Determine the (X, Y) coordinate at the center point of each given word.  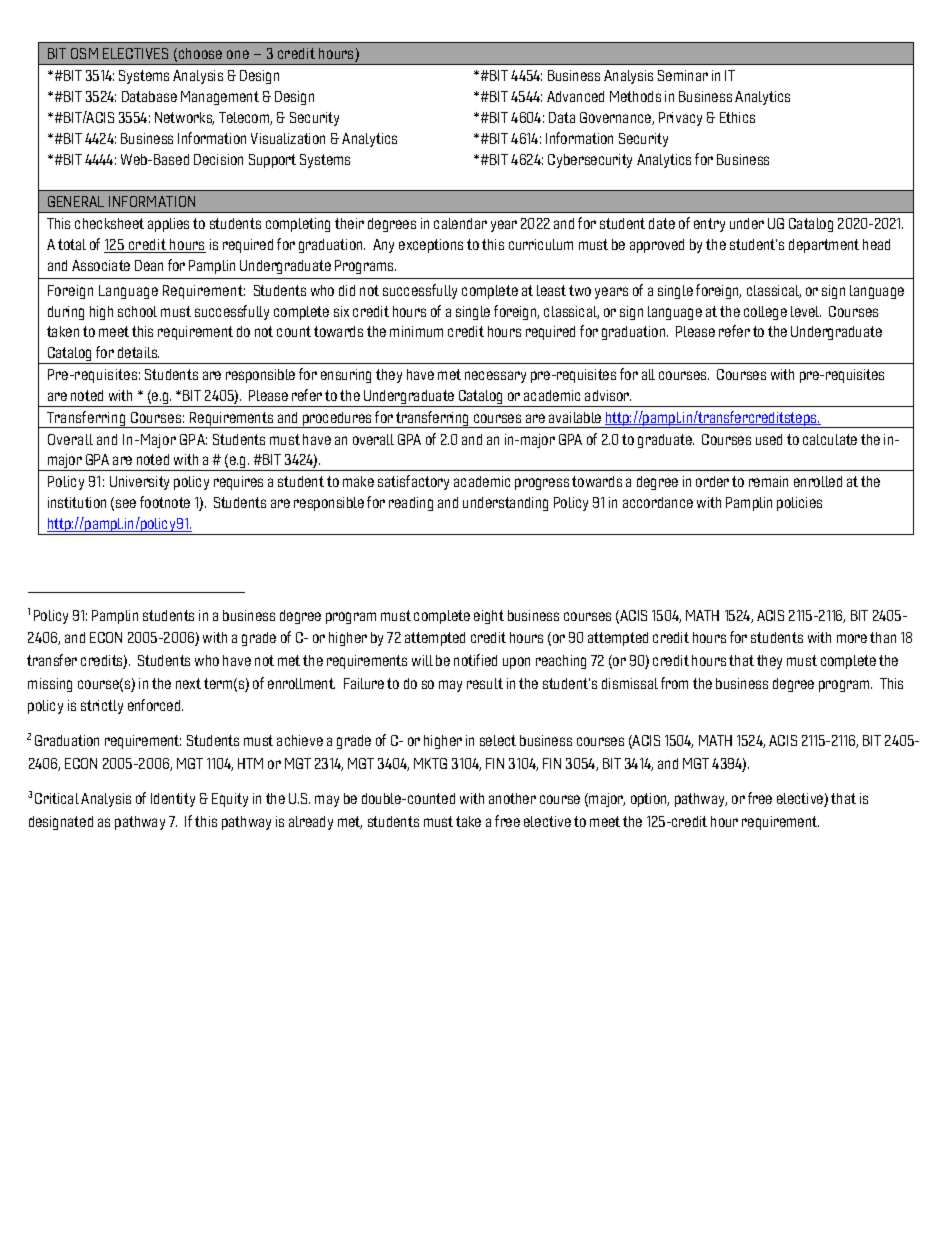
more (852, 638)
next (188, 683)
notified (475, 660)
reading (411, 504)
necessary (495, 377)
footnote (165, 502)
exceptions (431, 246)
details (138, 352)
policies (799, 504)
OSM (84, 53)
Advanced (575, 96)
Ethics (737, 117)
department (824, 246)
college (765, 313)
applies (168, 225)
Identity (173, 800)
